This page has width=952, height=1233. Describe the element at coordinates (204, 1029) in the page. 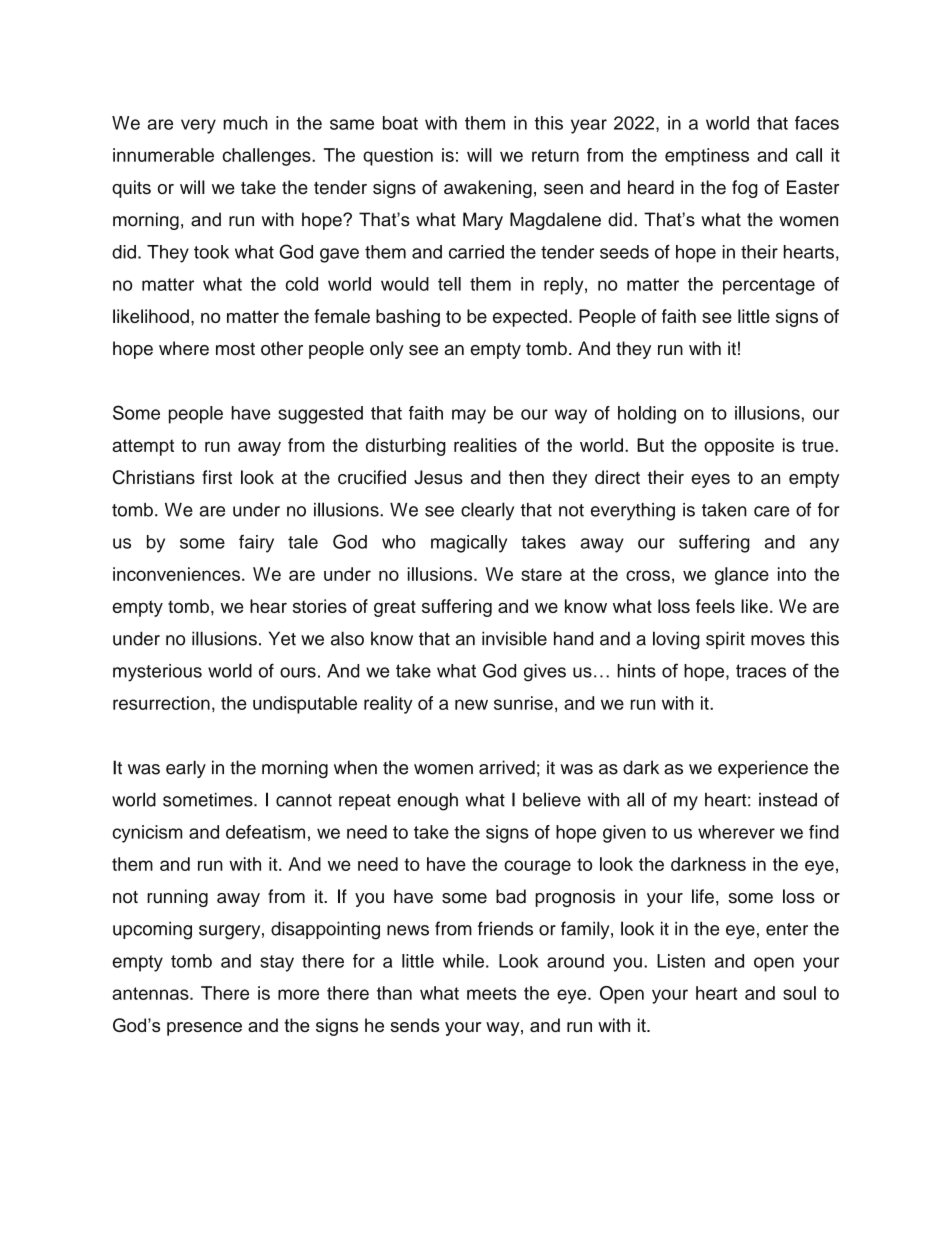

I see `presence` at that location.
